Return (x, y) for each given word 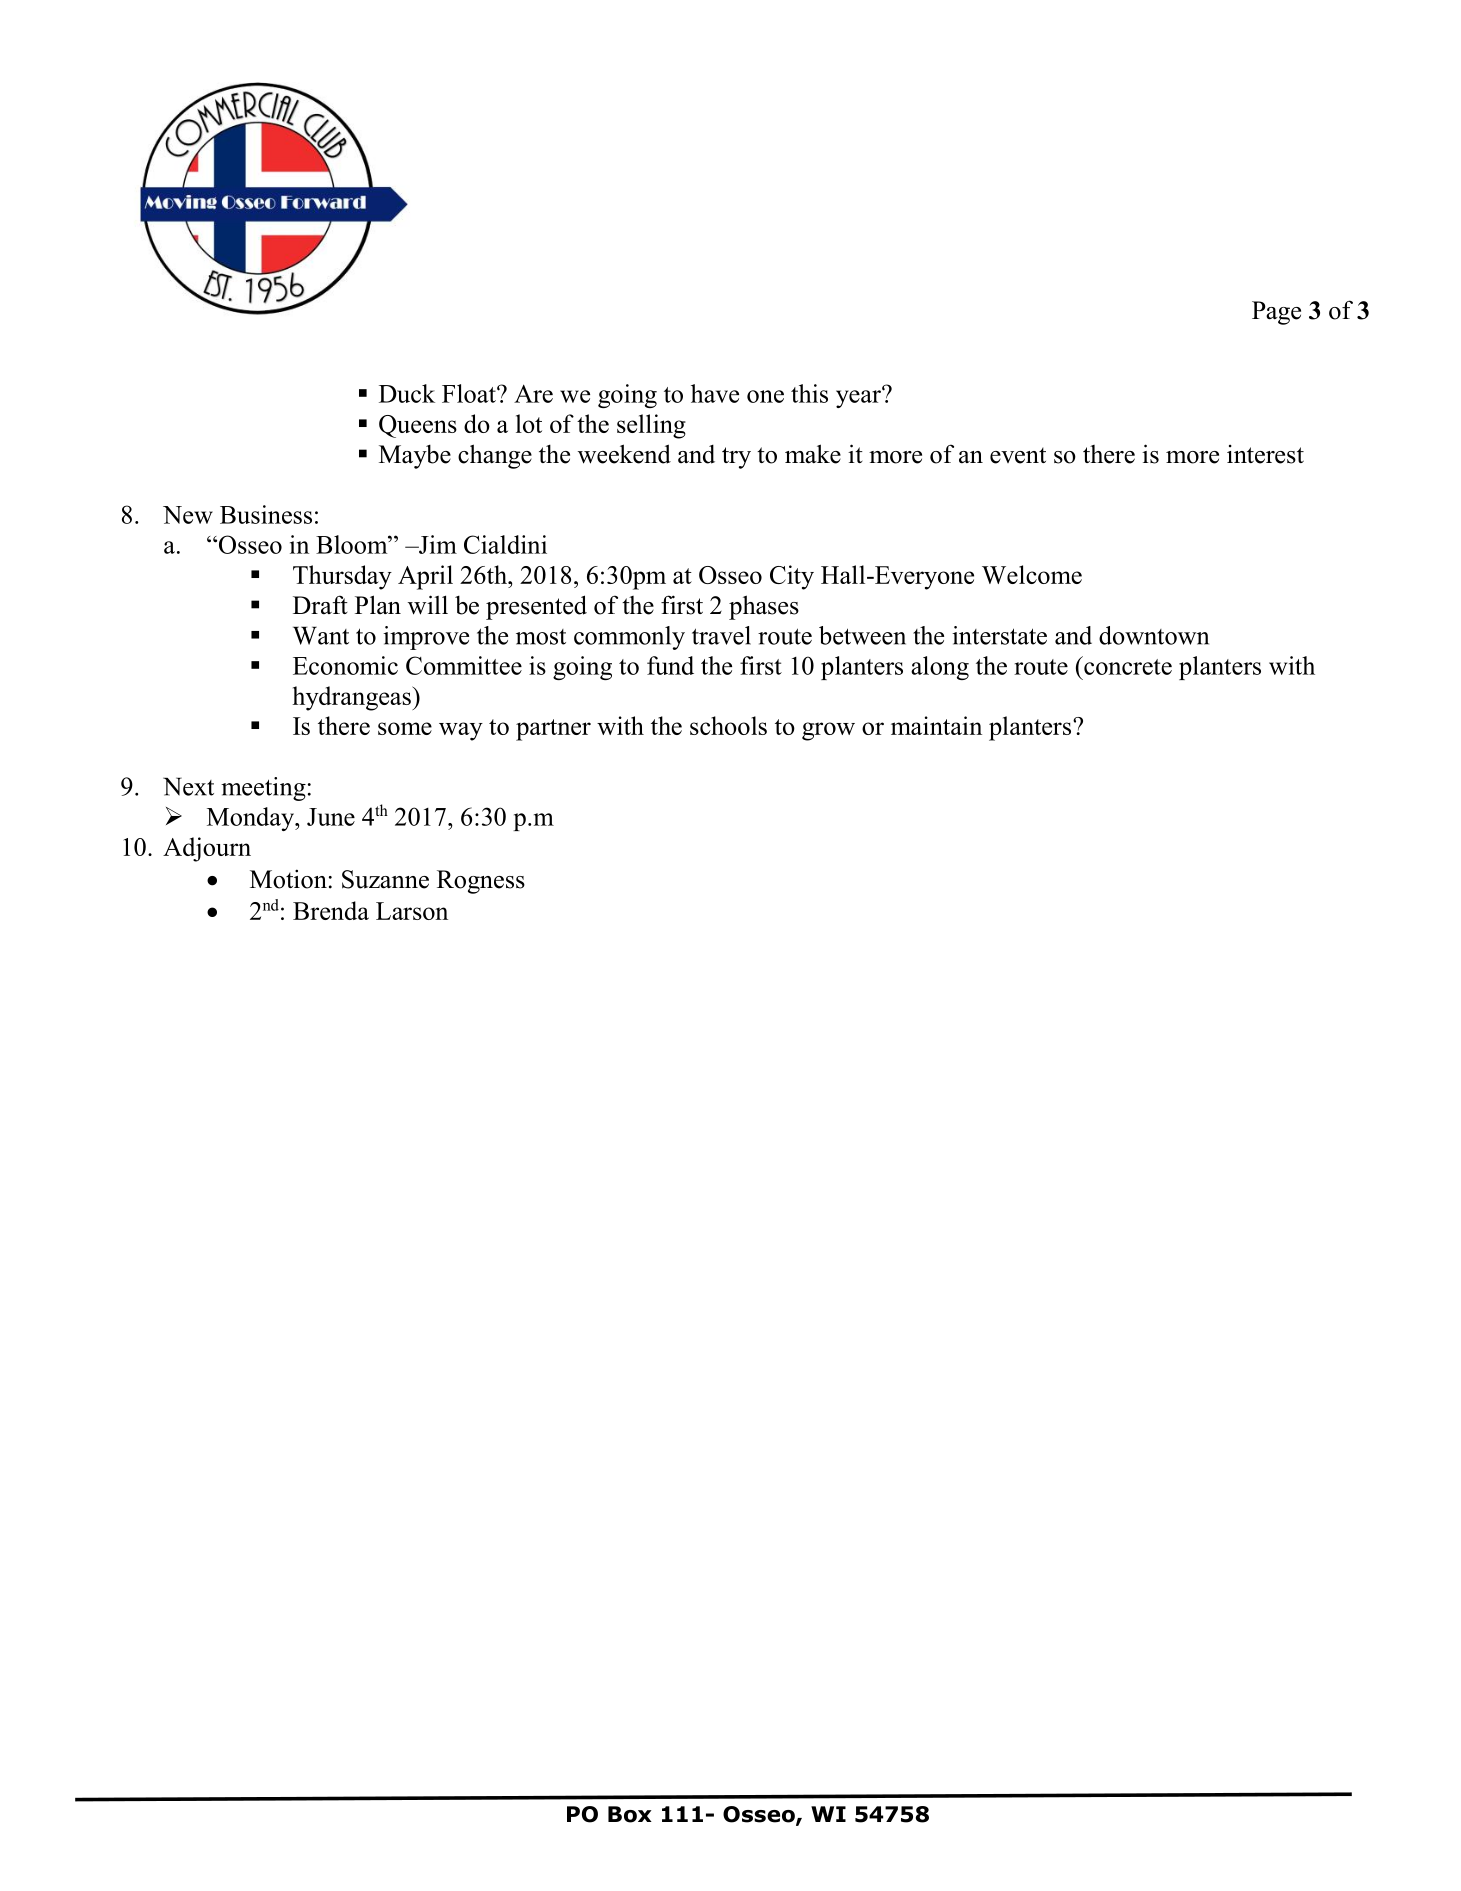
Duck (407, 393)
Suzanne (385, 879)
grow (828, 731)
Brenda (331, 910)
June (331, 817)
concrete (1127, 665)
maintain (936, 725)
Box (630, 1814)
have (715, 393)
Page (1276, 313)
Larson (412, 911)
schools (728, 725)
